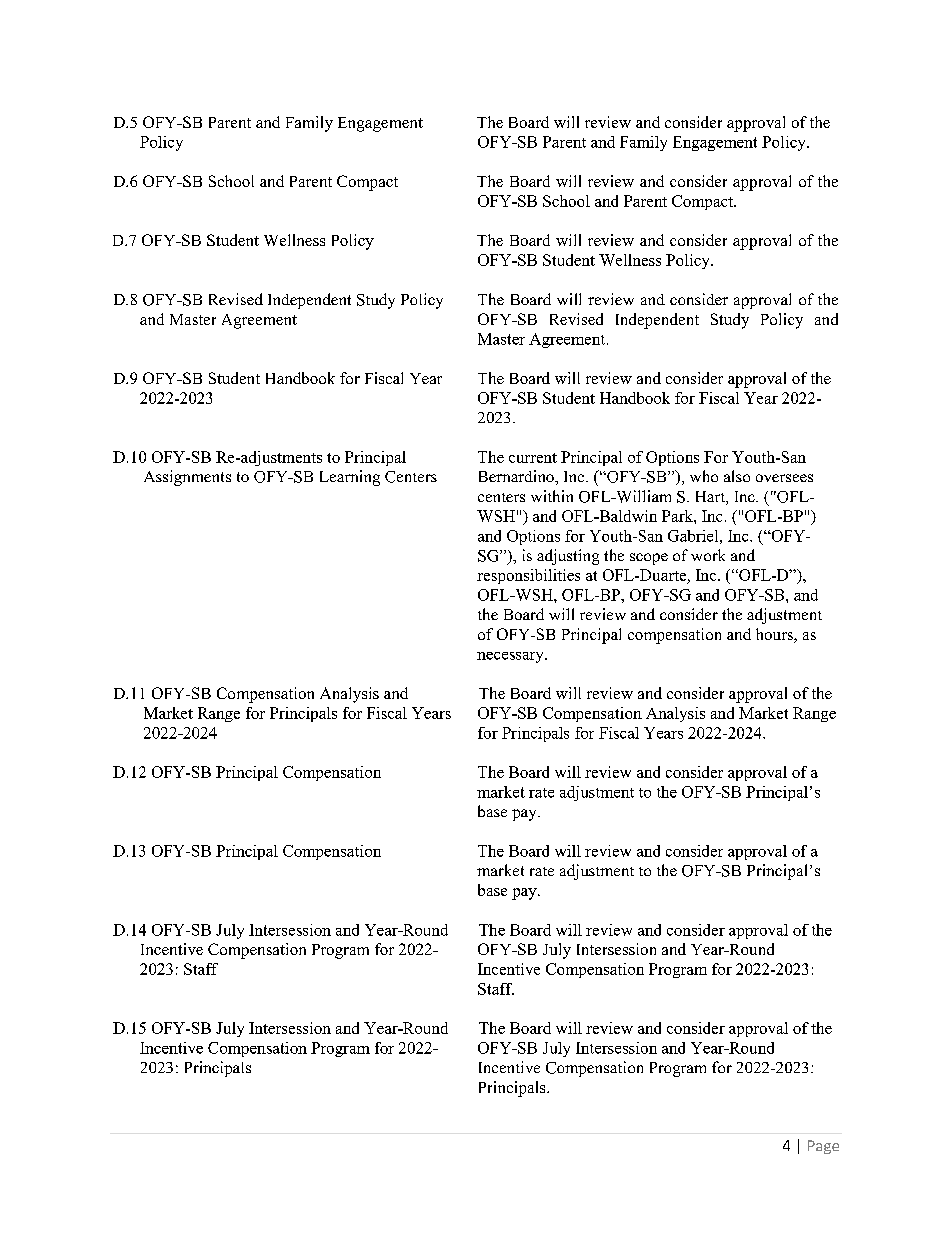 This page has width=952, height=1233. I want to click on Assignments, so click(187, 478).
